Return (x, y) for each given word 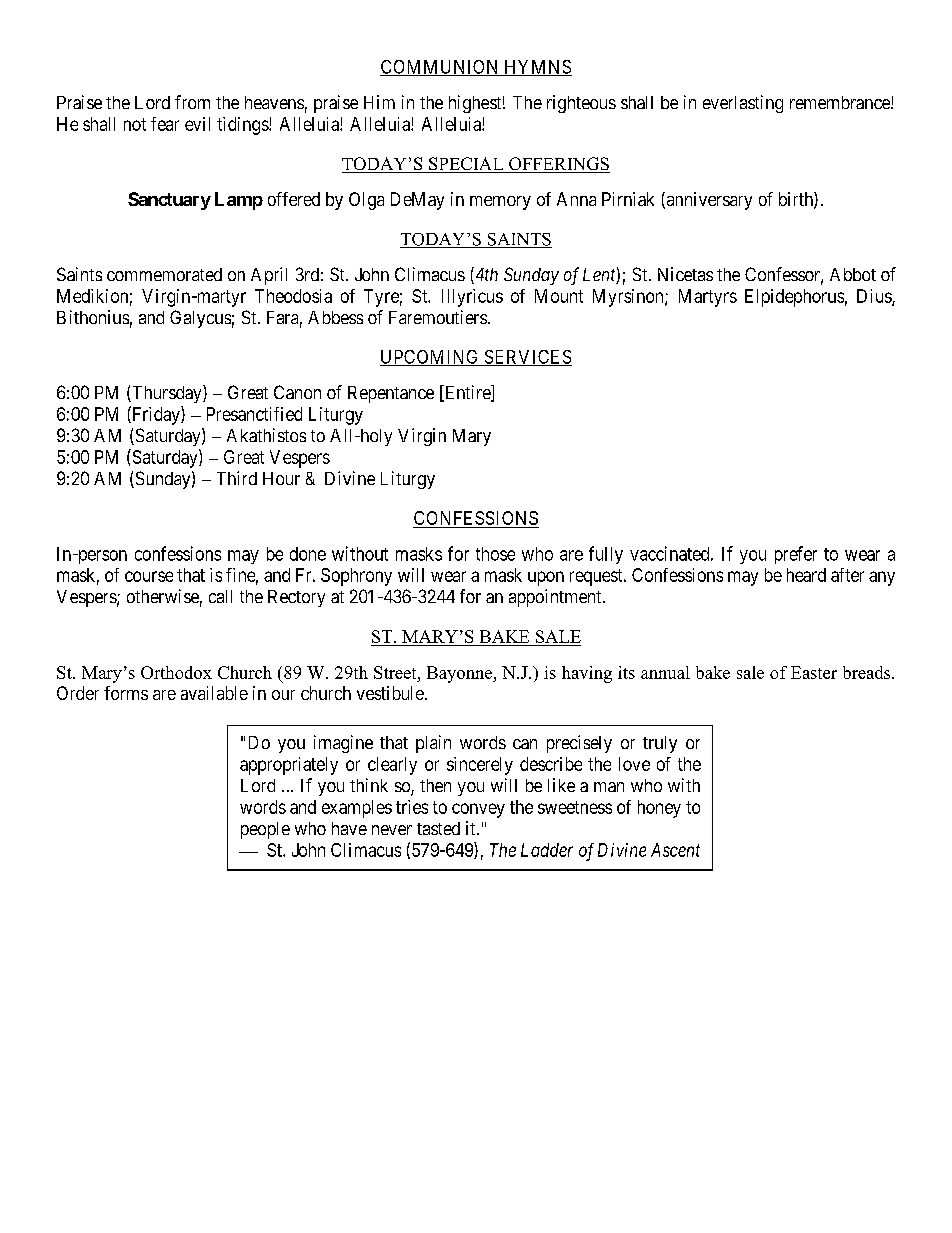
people (265, 830)
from (192, 102)
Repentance (391, 394)
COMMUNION (441, 68)
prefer (796, 555)
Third (237, 478)
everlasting (743, 104)
